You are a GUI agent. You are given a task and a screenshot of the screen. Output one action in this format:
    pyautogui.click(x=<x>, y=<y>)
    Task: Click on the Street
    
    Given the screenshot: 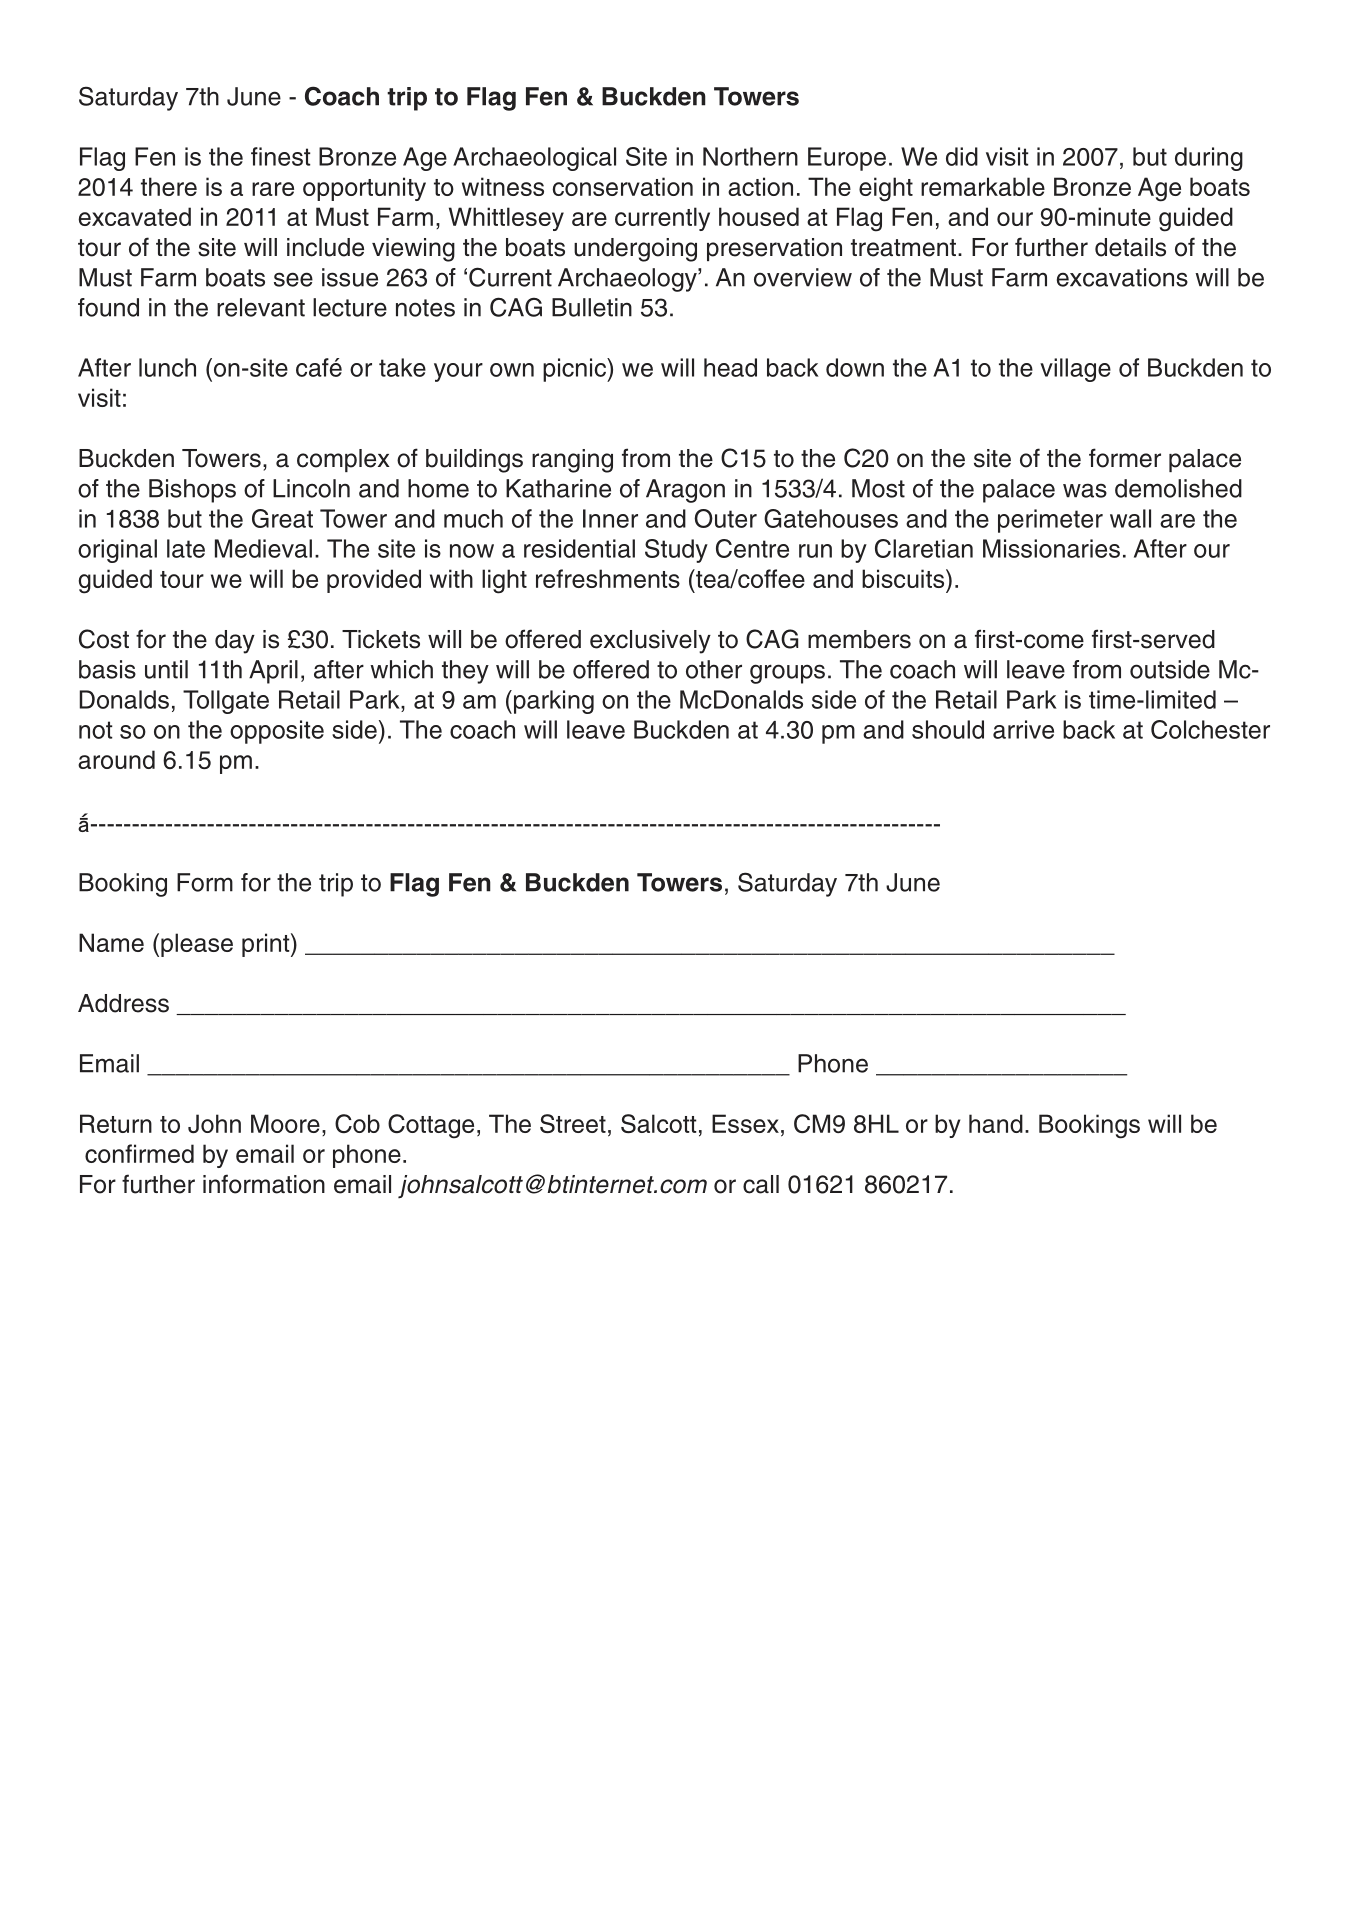 What is the action you would take?
    pyautogui.click(x=573, y=1123)
